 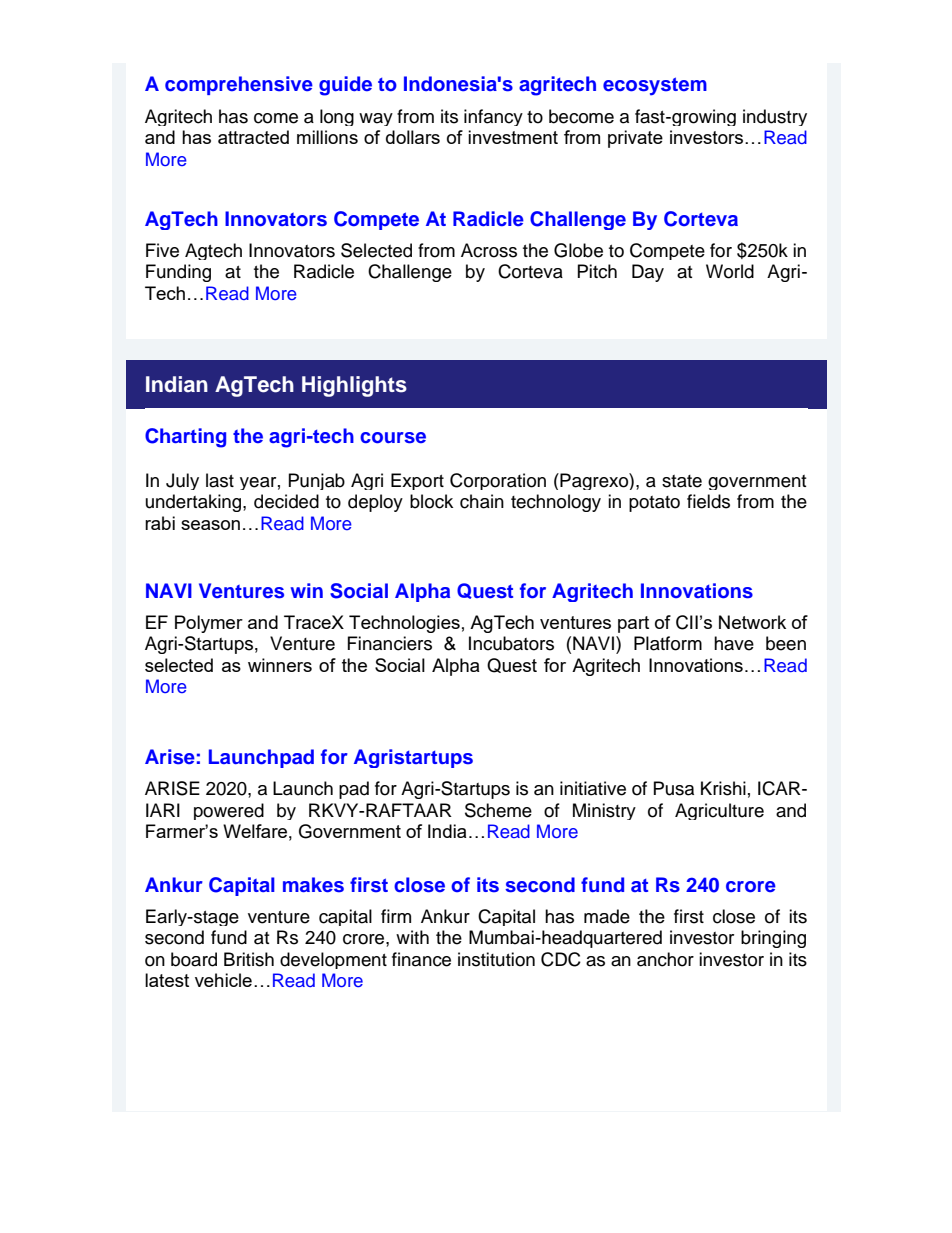 What do you see at coordinates (239, 85) in the screenshot?
I see `comprehensive` at bounding box center [239, 85].
